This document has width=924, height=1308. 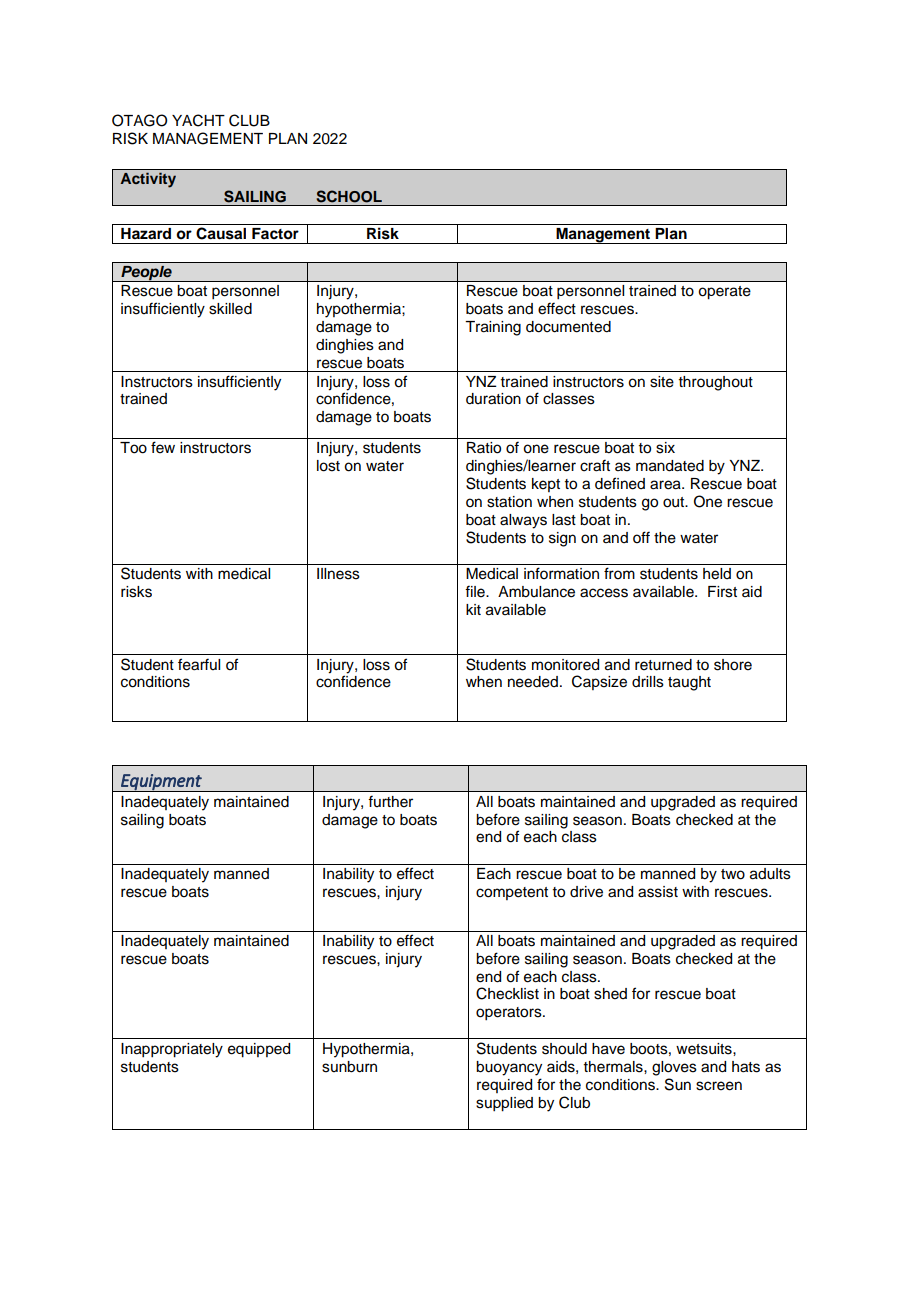 What do you see at coordinates (724, 293) in the document?
I see `operate` at bounding box center [724, 293].
